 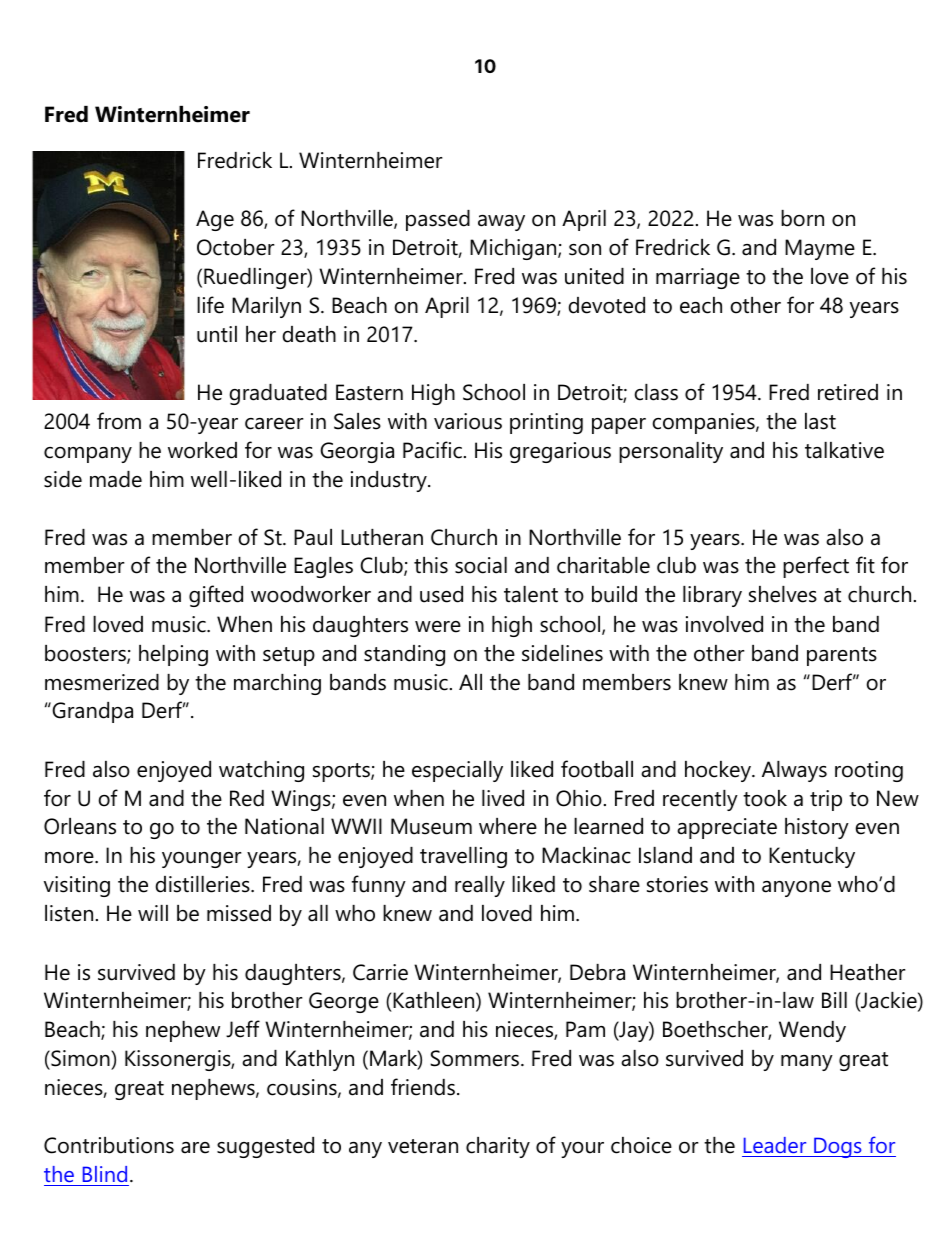 What do you see at coordinates (514, 249) in the screenshot?
I see `Michigan` at bounding box center [514, 249].
